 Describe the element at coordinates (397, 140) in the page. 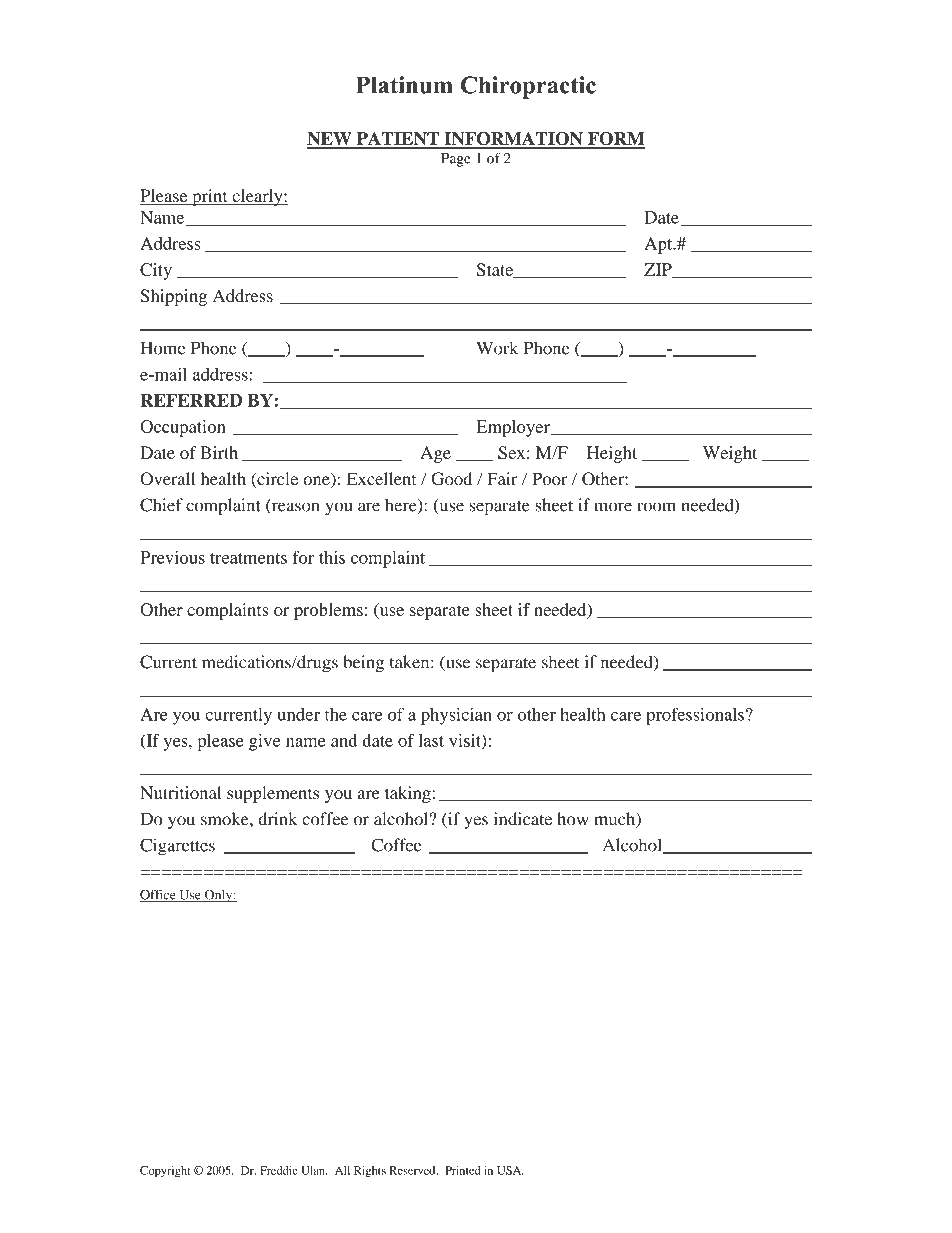

I see `PATIENT` at that location.
